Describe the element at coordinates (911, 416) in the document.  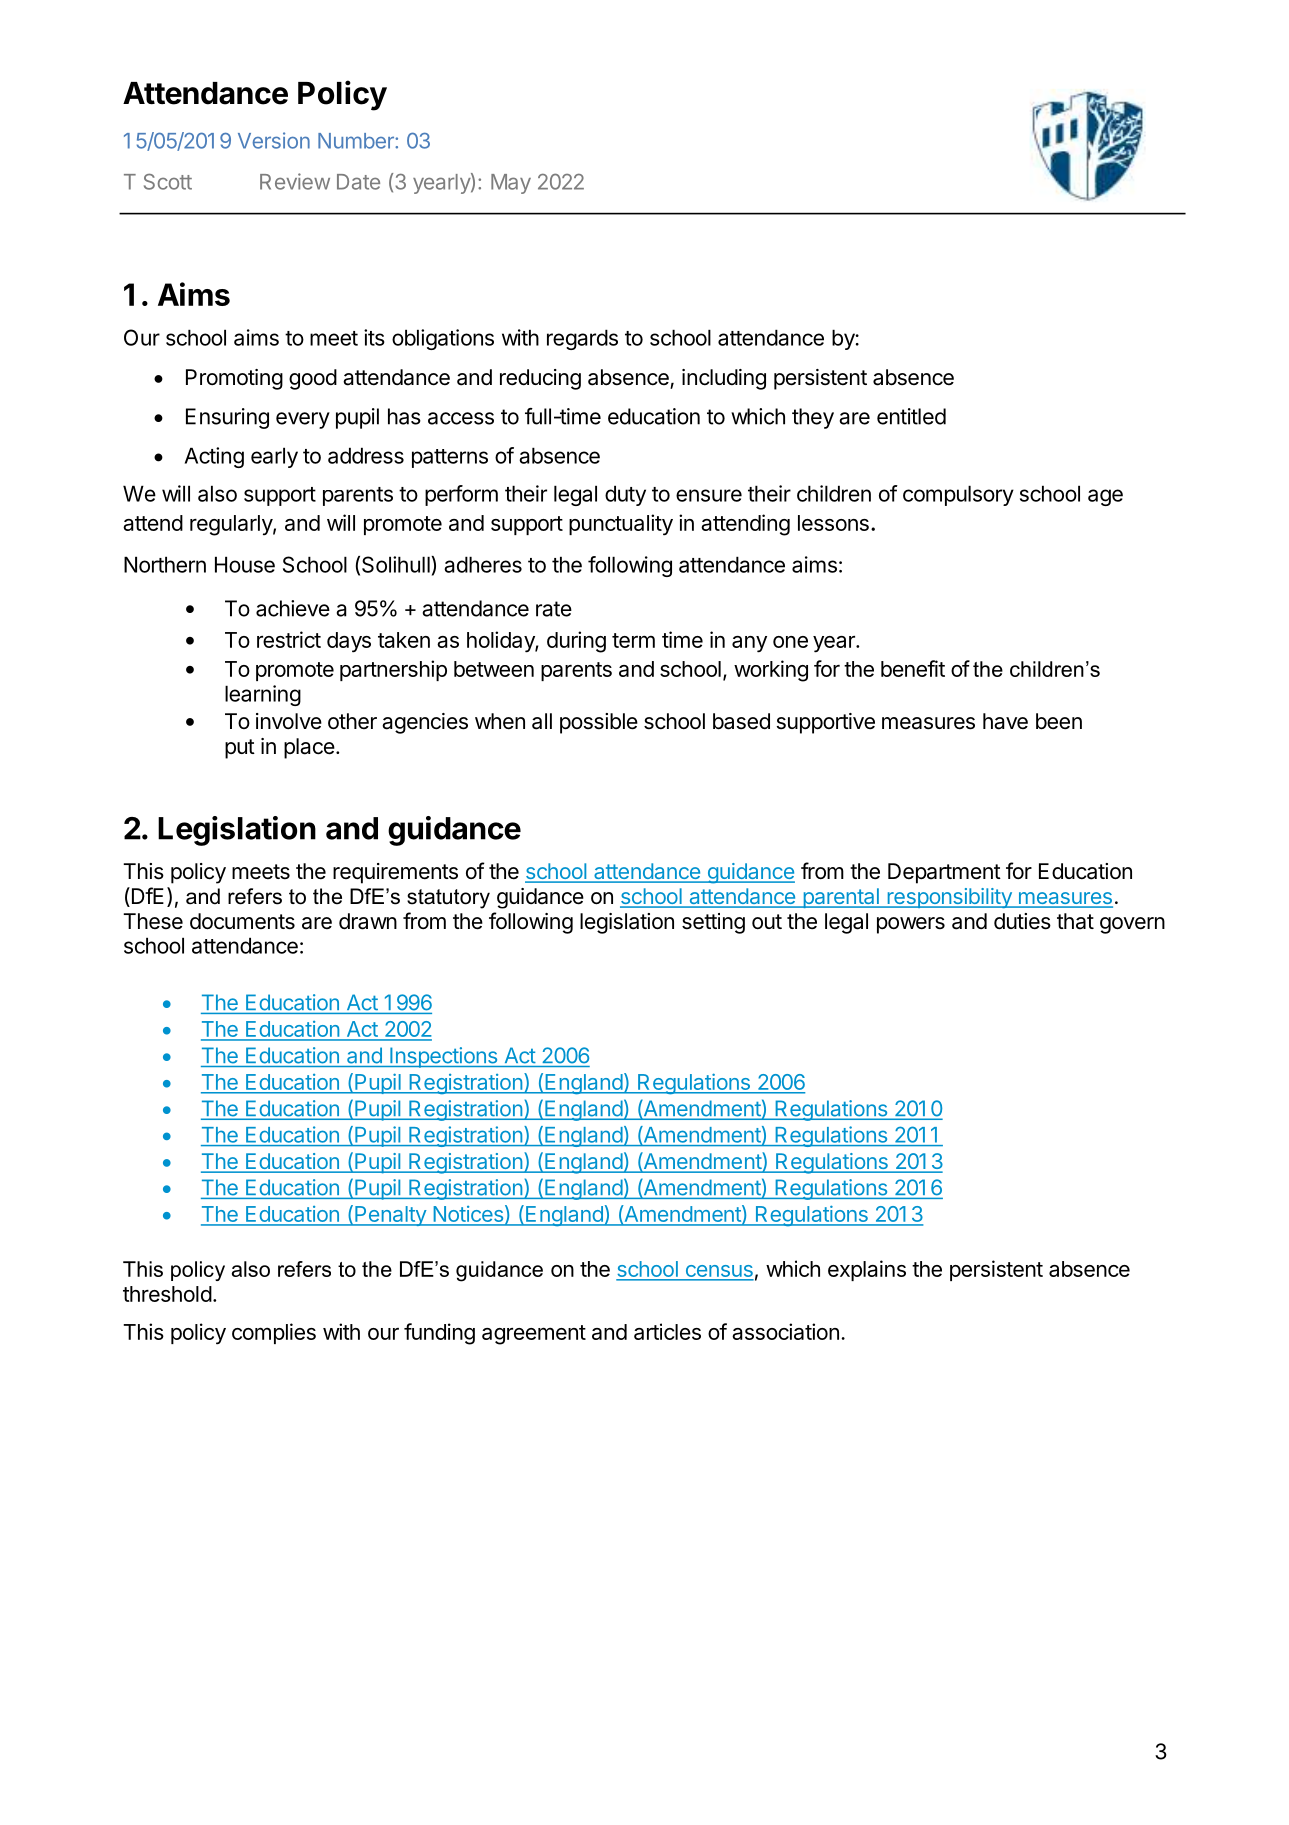
I see `entitled` at that location.
